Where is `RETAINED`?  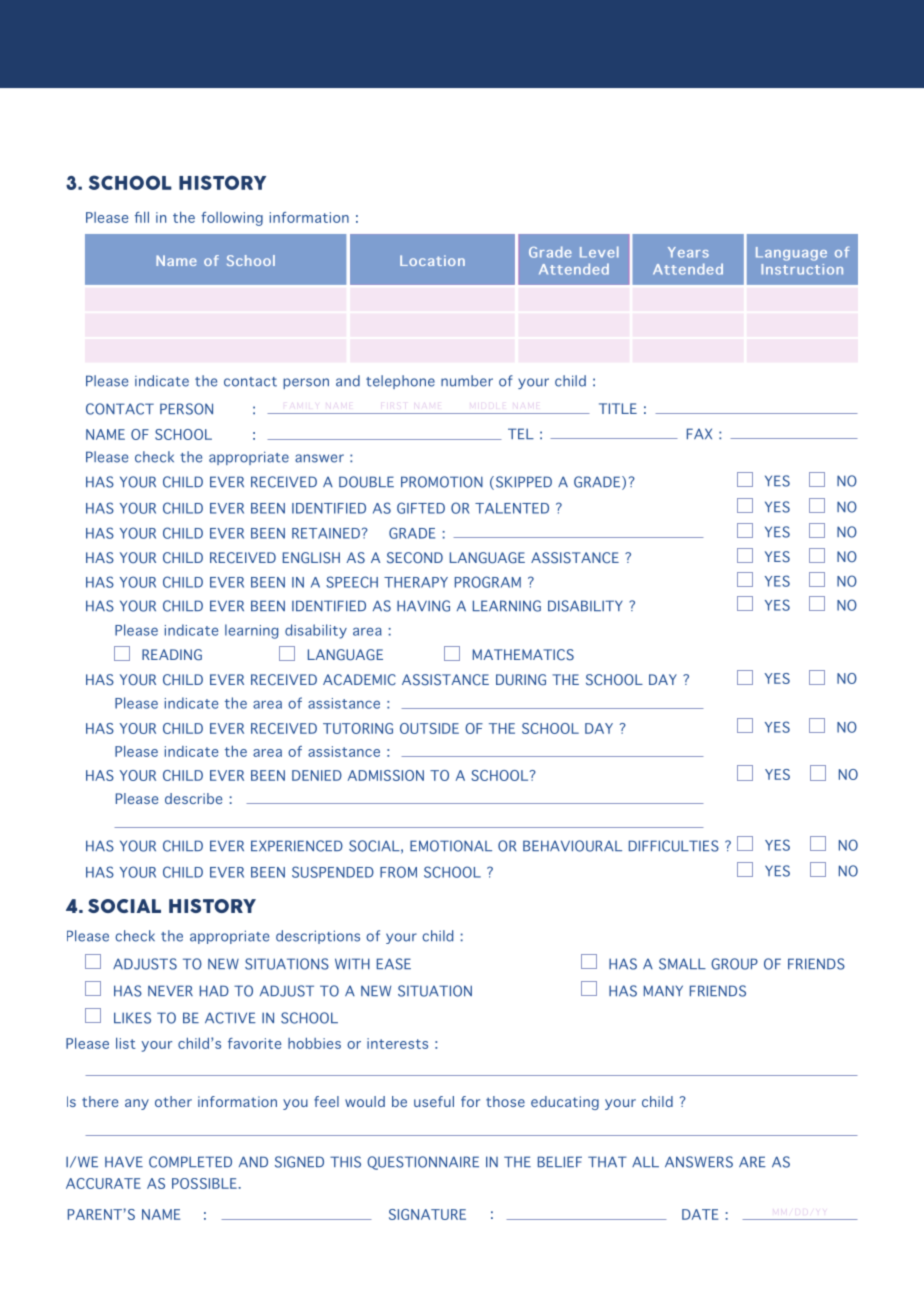
RETAINED is located at coordinates (326, 533).
